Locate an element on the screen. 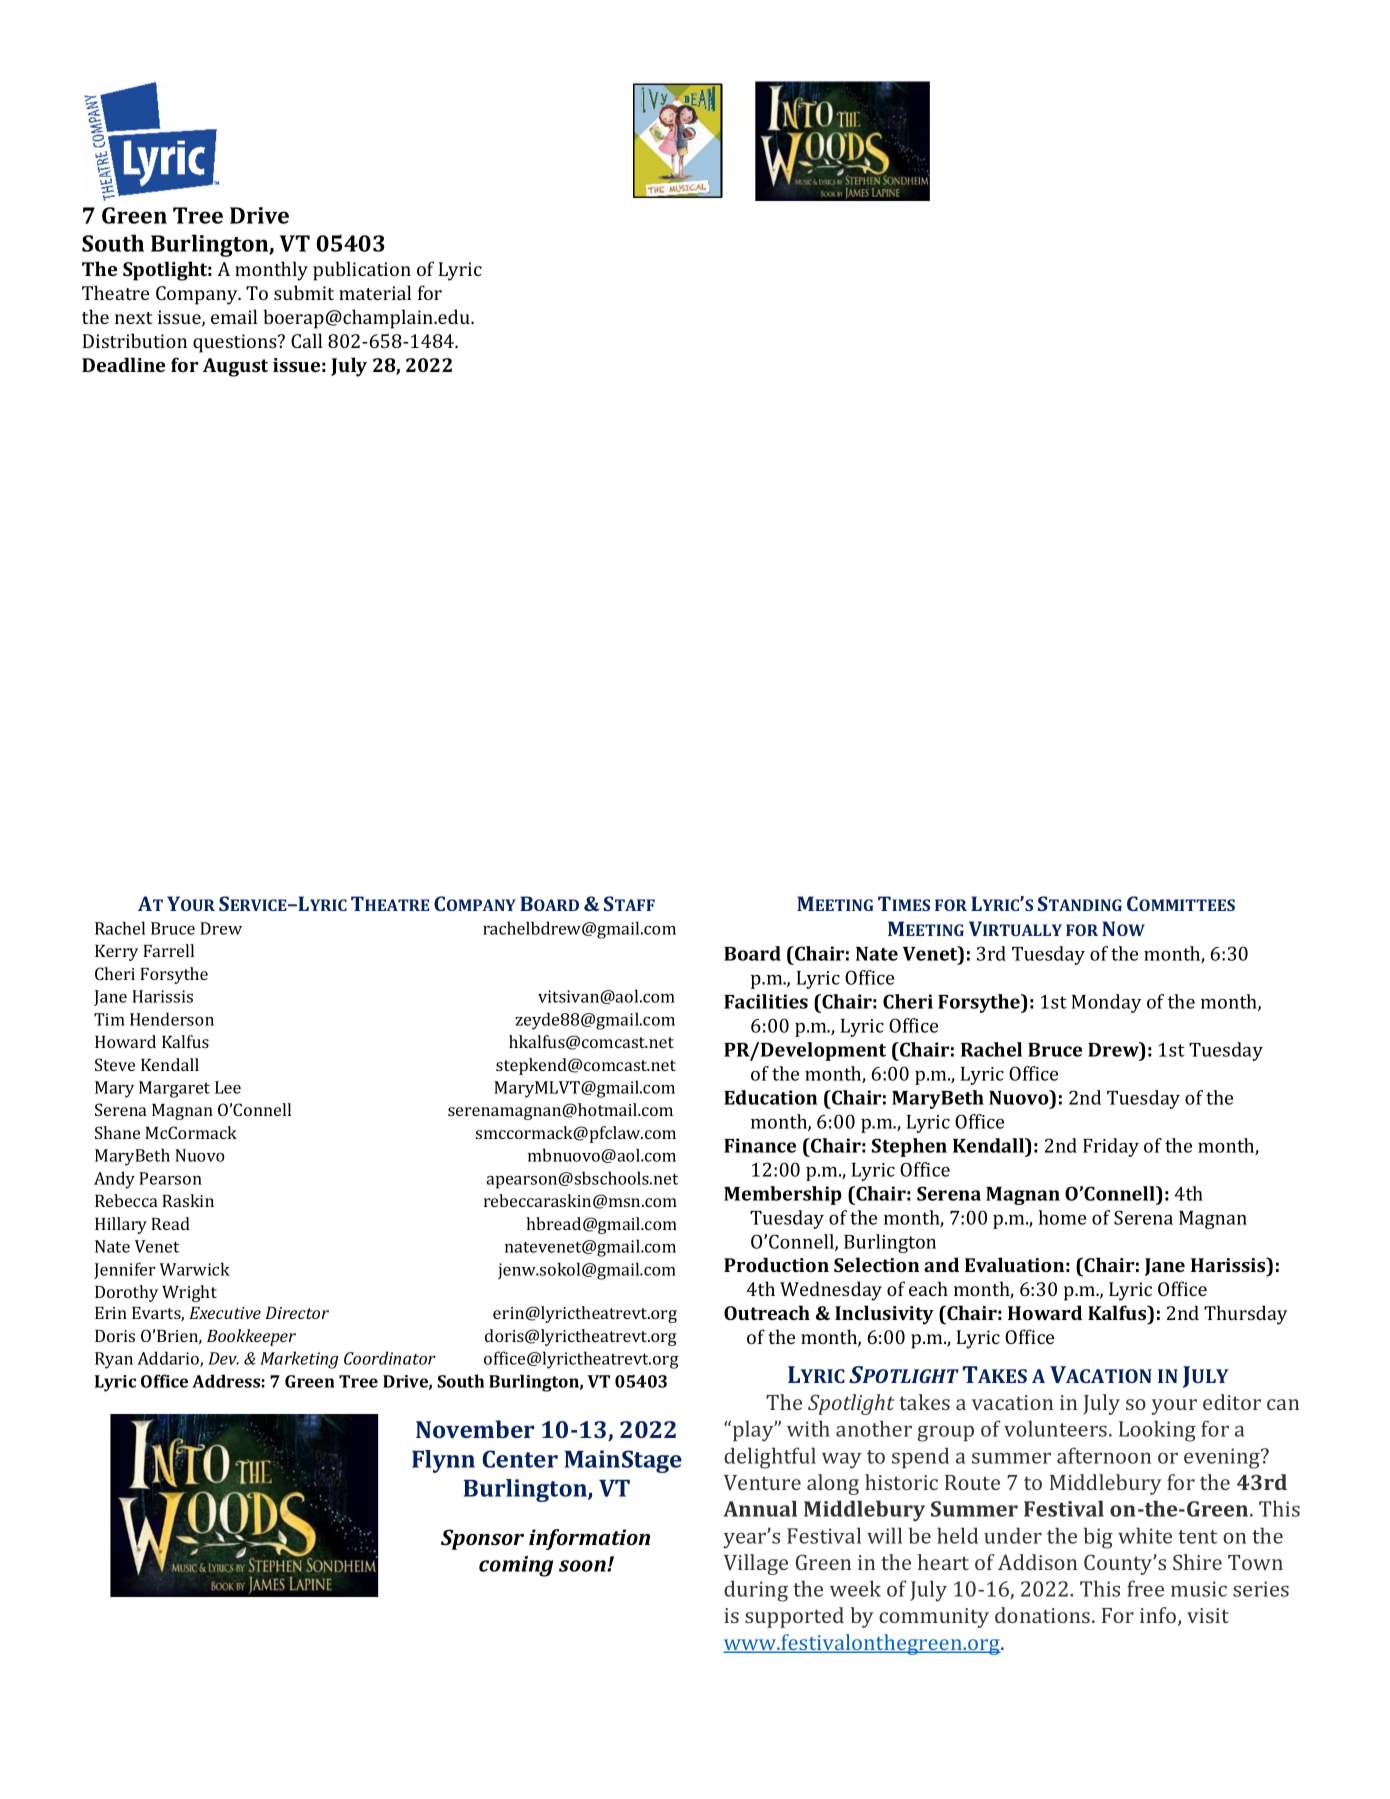 The image size is (1390, 1799). Farrell is located at coordinates (168, 950).
